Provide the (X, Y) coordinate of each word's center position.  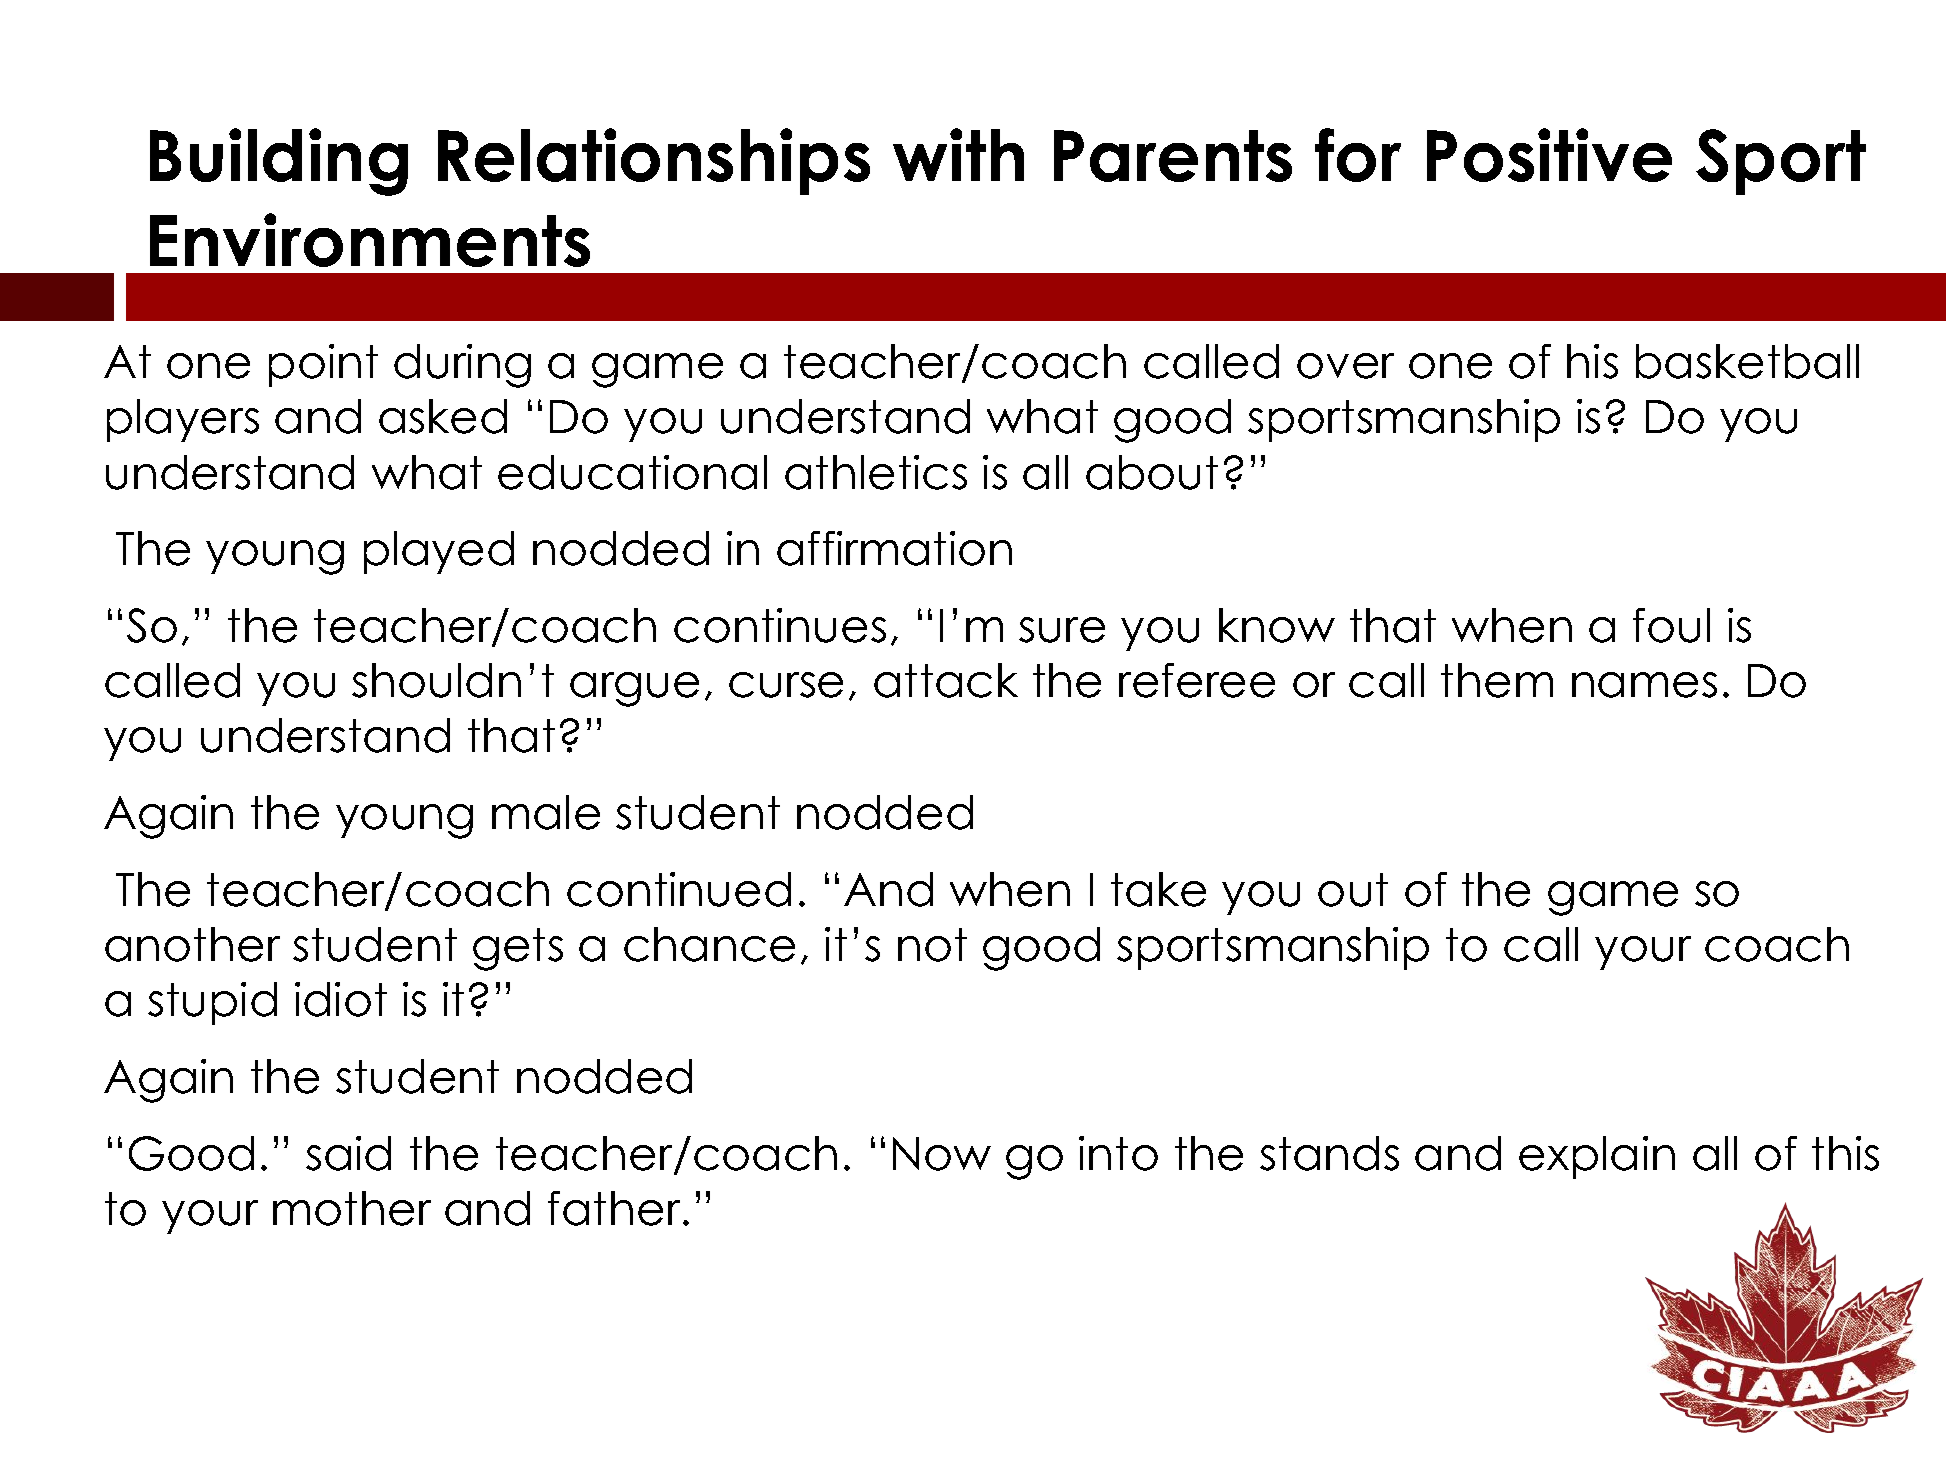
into (1118, 1153)
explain (1597, 1157)
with (958, 154)
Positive (1549, 155)
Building (279, 162)
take (1158, 889)
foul (1671, 625)
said (348, 1153)
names (1644, 685)
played (439, 552)
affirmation (894, 548)
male (546, 812)
